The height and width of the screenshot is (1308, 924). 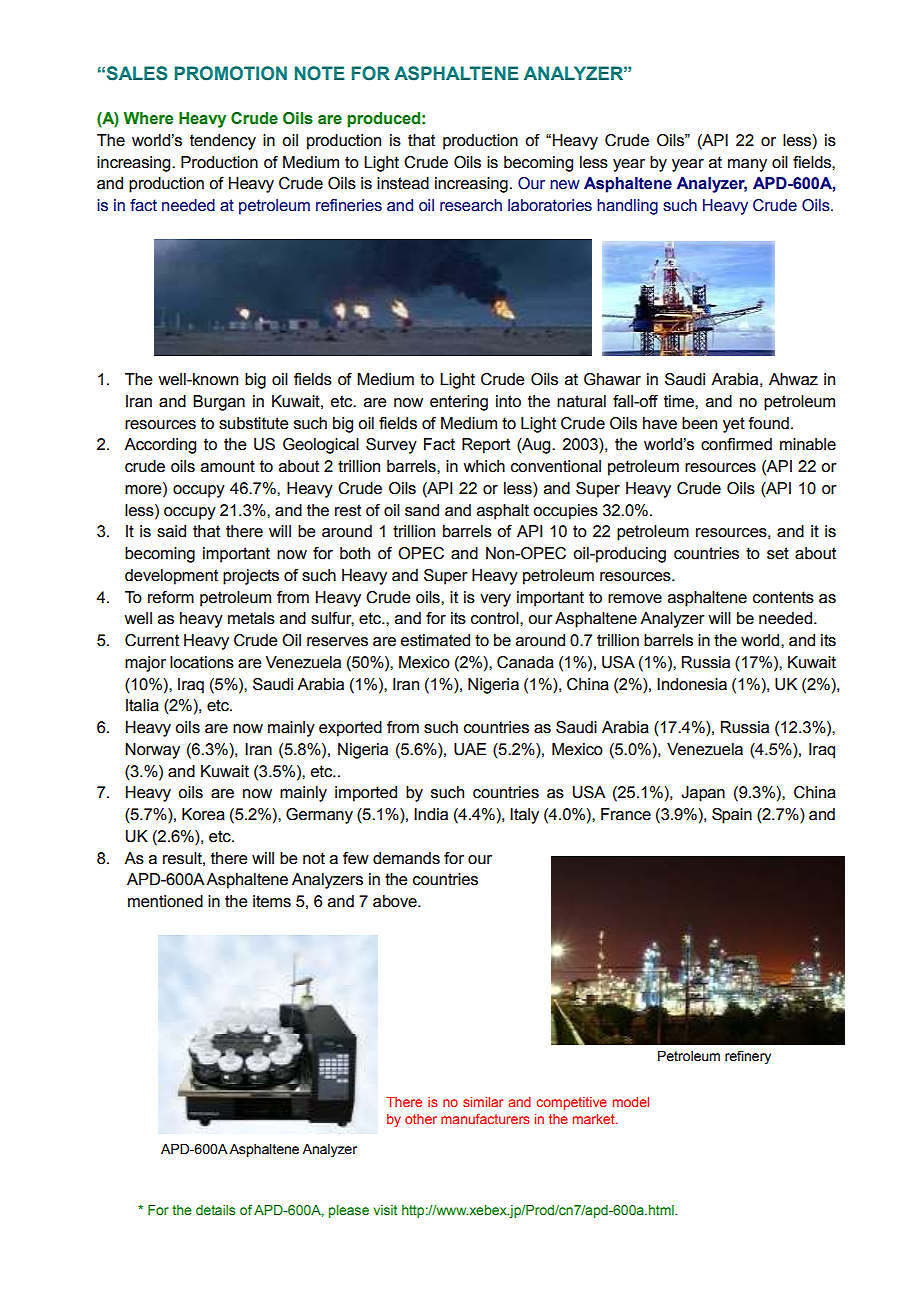 What do you see at coordinates (732, 816) in the screenshot?
I see `Spain` at bounding box center [732, 816].
